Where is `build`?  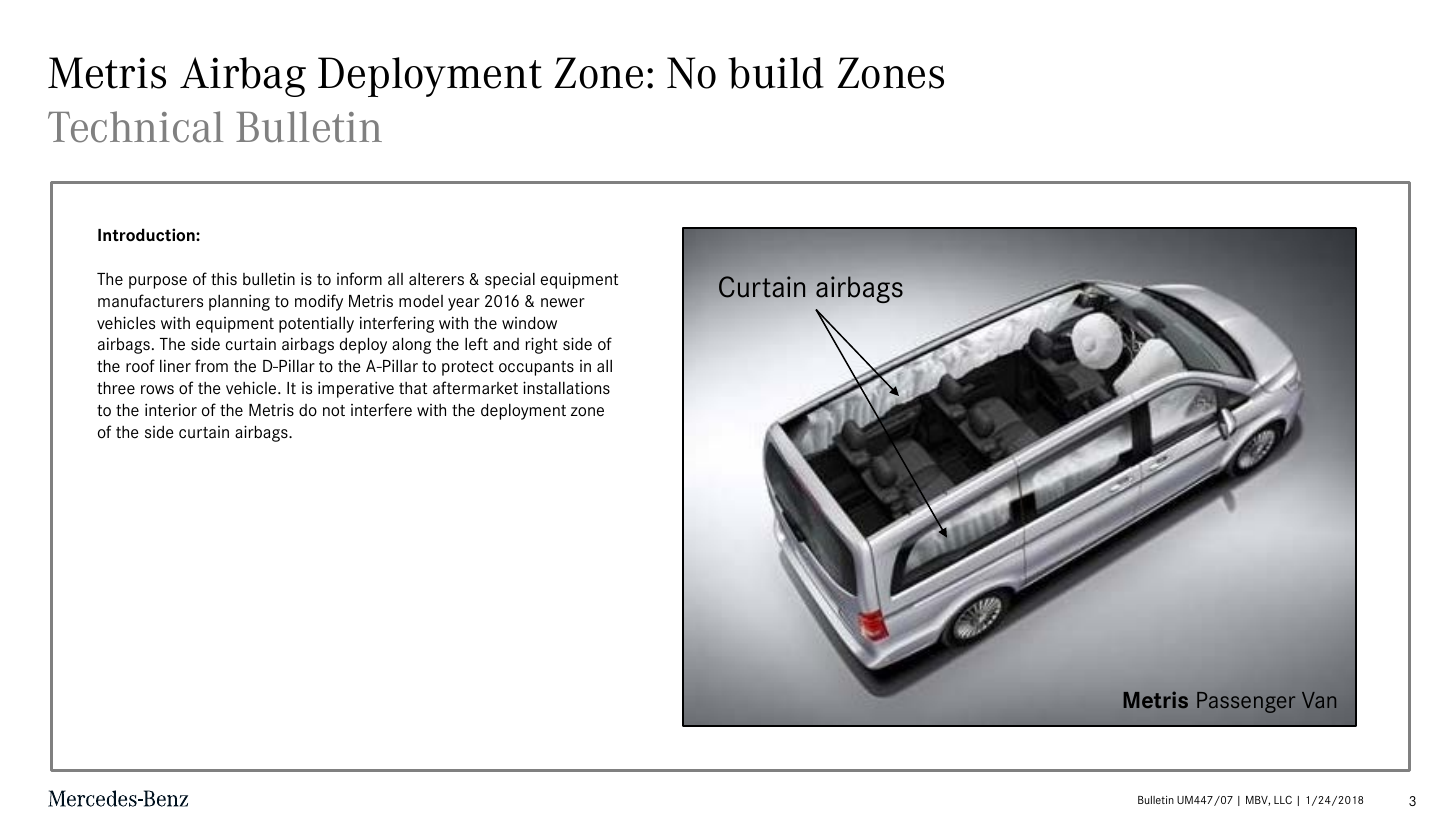
build is located at coordinates (776, 73).
